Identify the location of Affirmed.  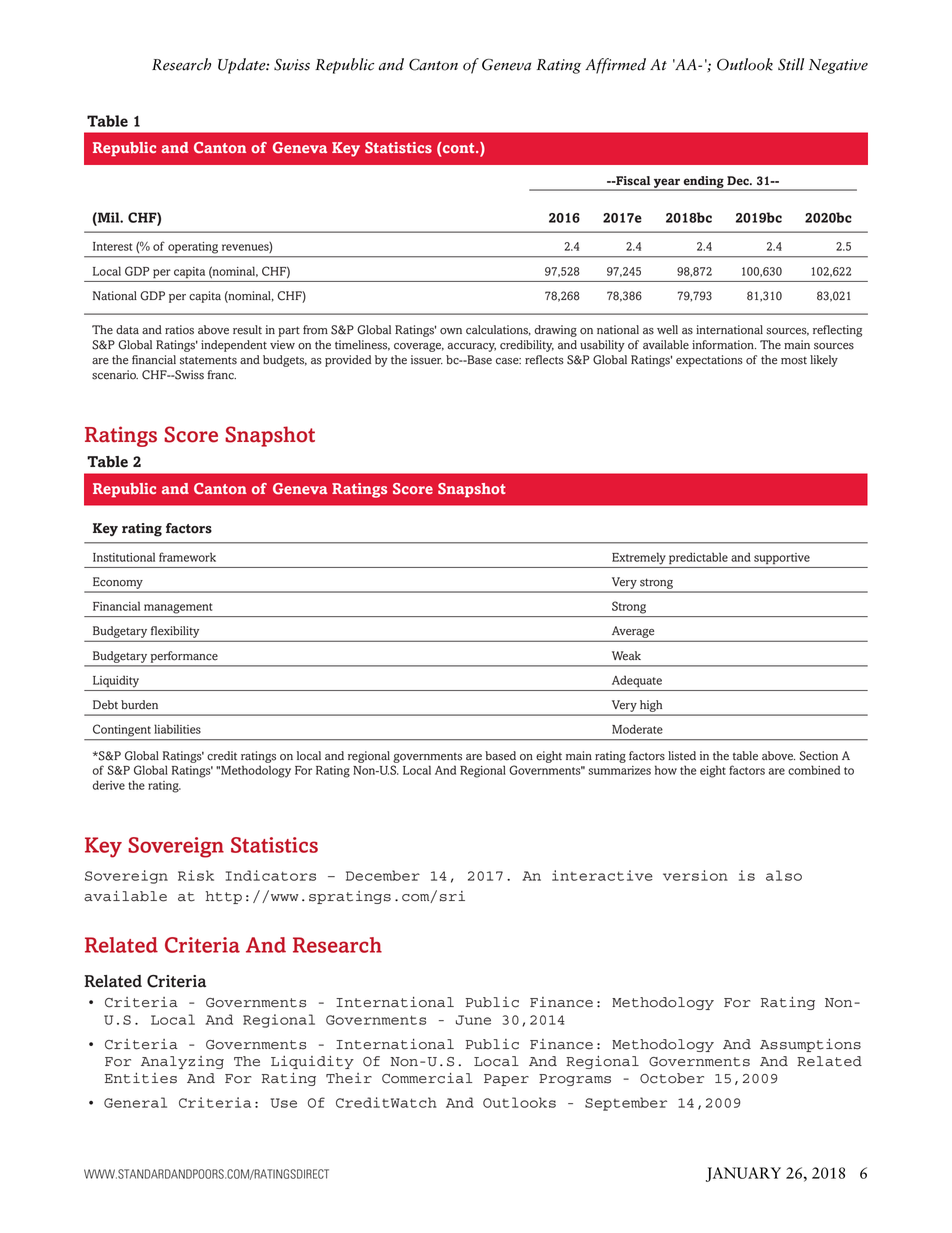
(615, 66).
